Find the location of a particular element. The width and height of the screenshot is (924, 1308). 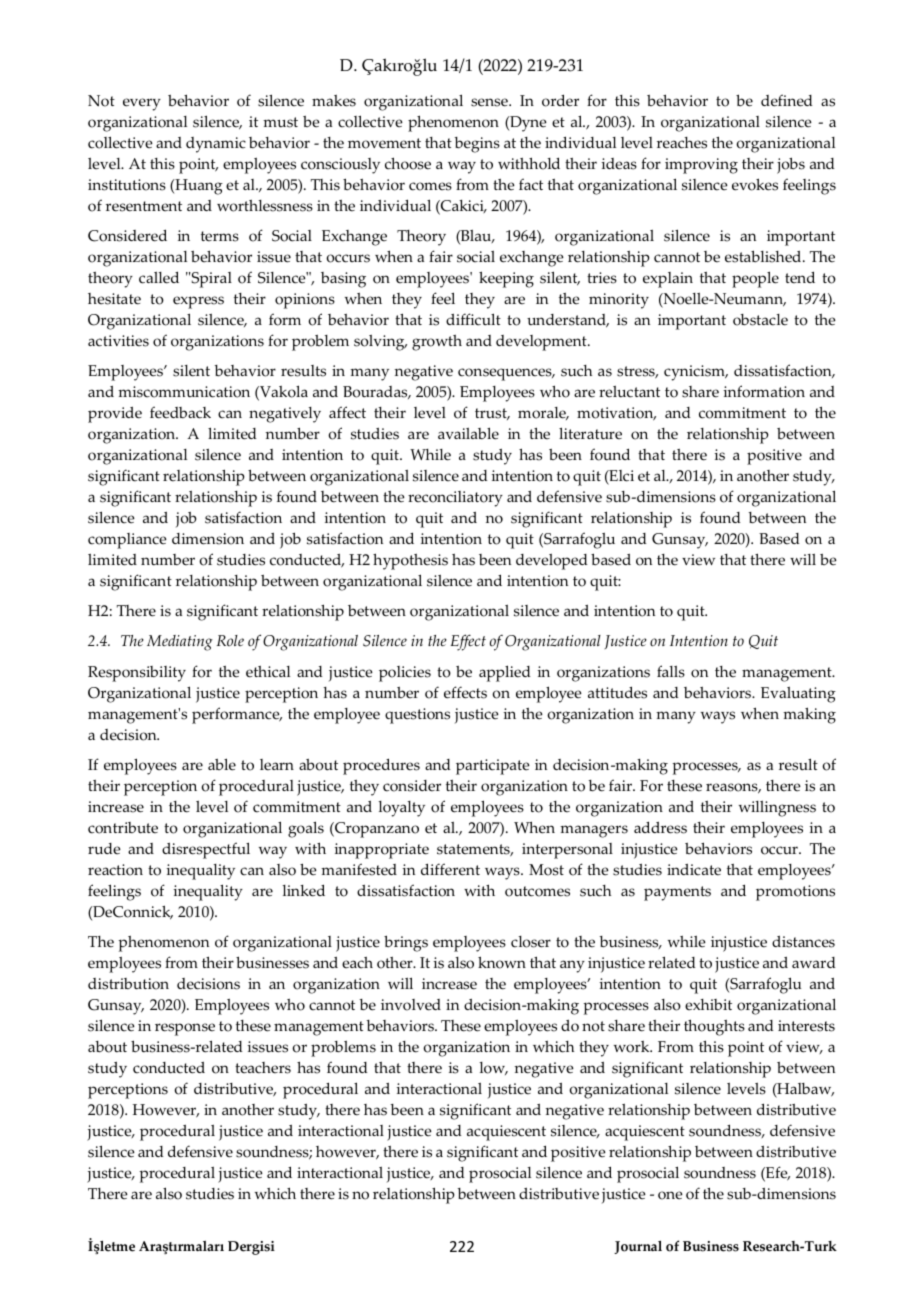

response is located at coordinates (185, 1029).
